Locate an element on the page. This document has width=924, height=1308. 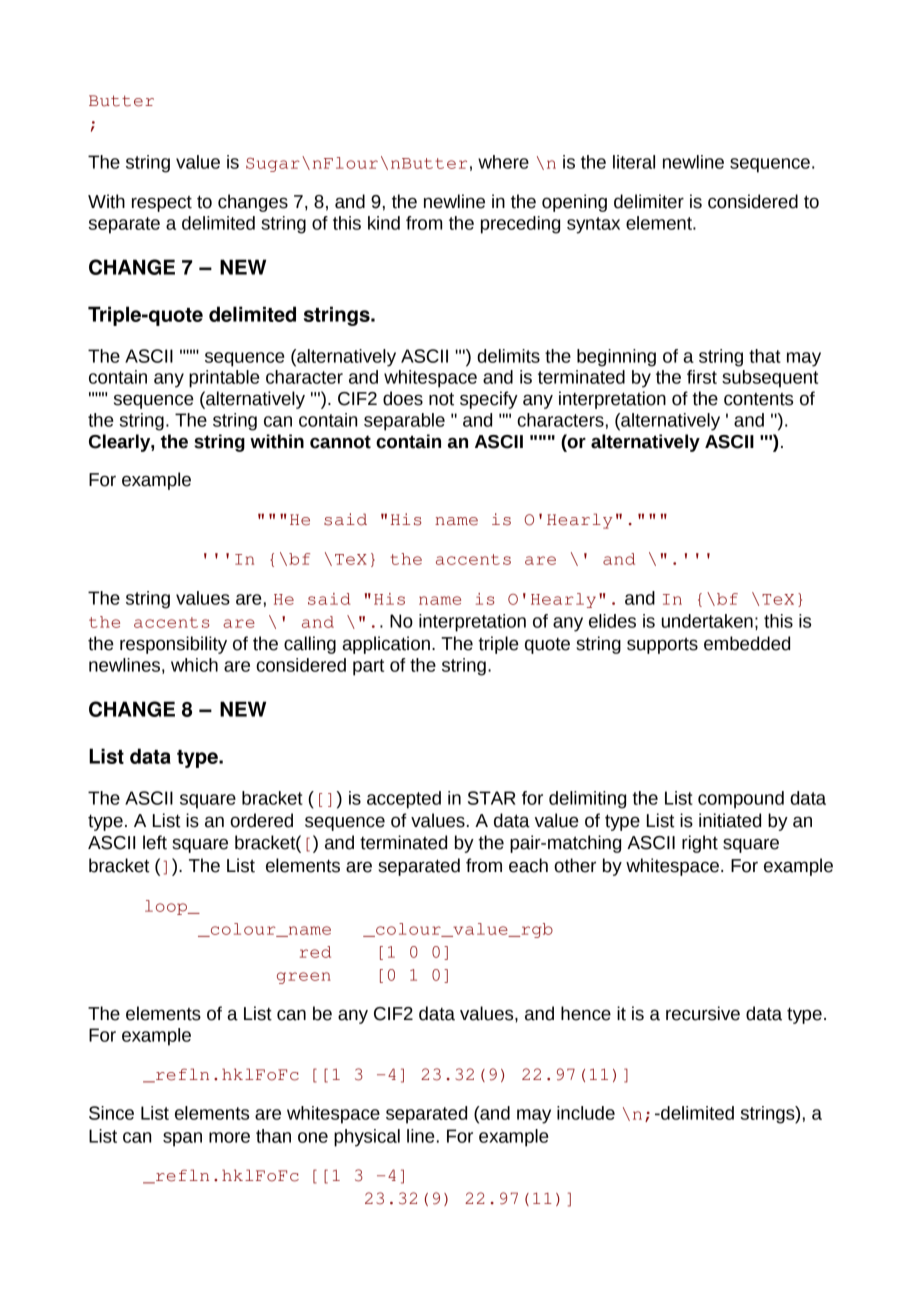
left is located at coordinates (155, 842).
